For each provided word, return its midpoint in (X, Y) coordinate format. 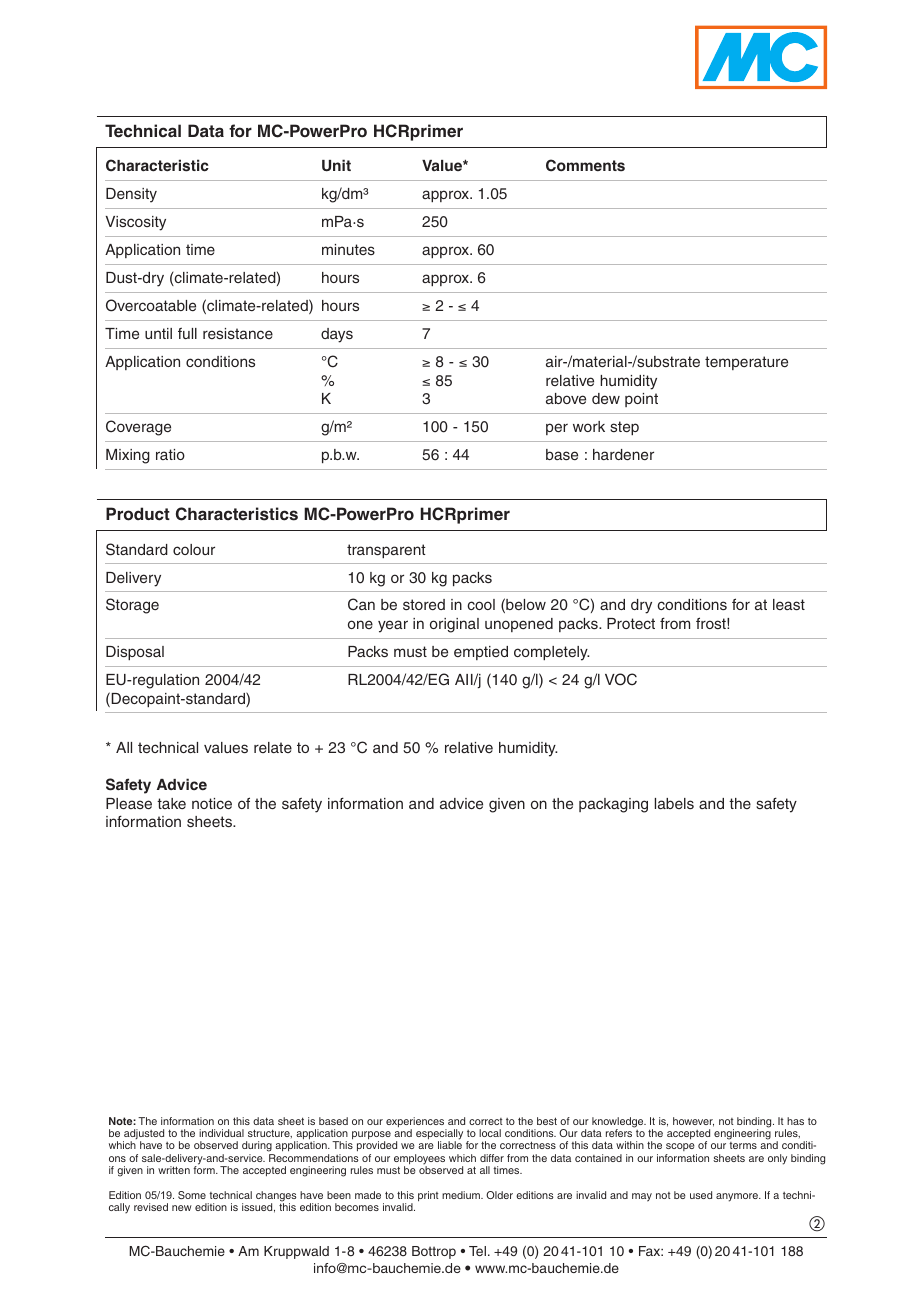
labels (674, 803)
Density (131, 195)
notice (212, 803)
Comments (585, 165)
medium (462, 1195)
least (789, 604)
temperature (746, 363)
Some (192, 1195)
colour (194, 549)
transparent (386, 551)
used (701, 1195)
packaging (613, 805)
